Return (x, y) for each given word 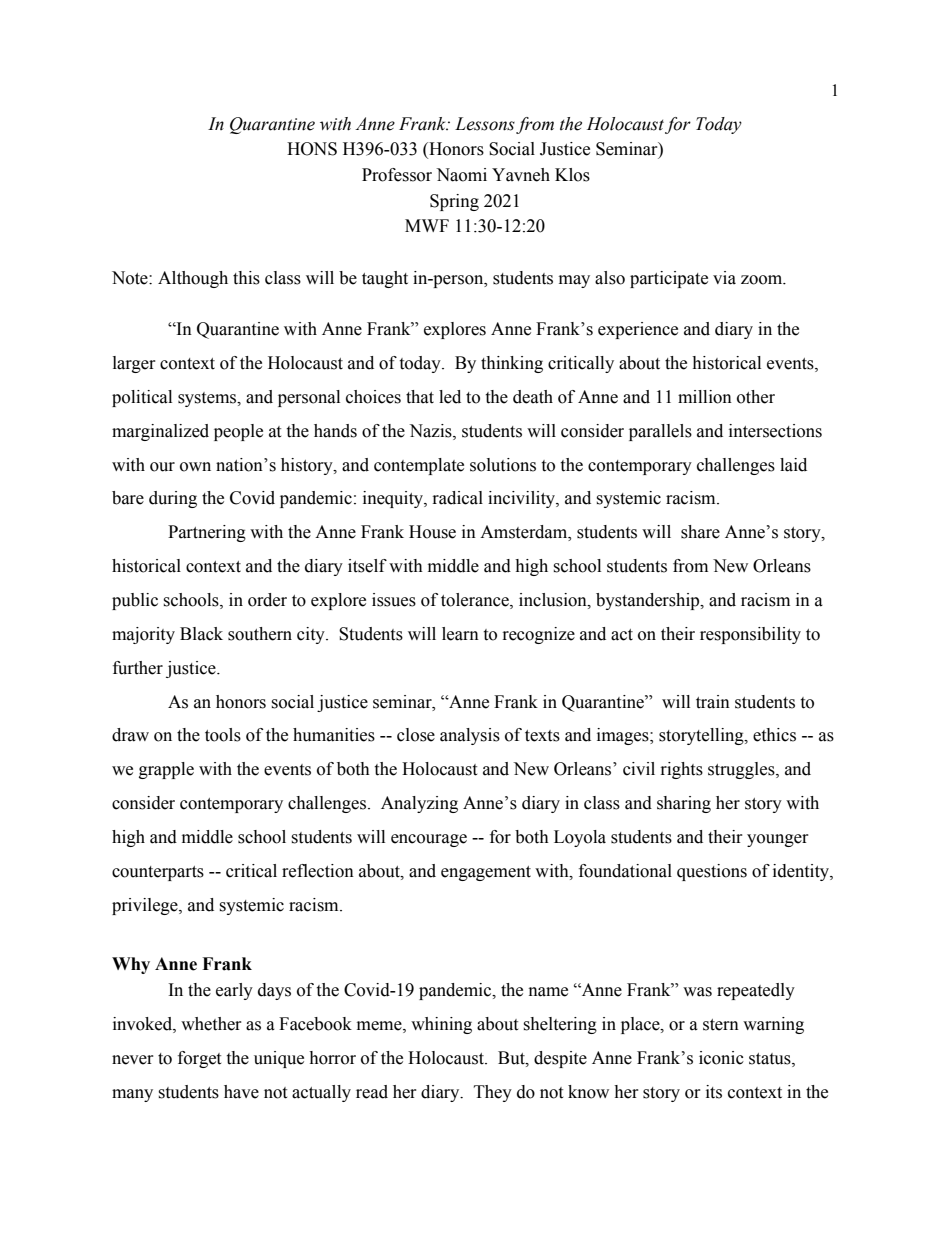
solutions (503, 465)
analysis (470, 736)
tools (223, 735)
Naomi (461, 175)
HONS (312, 149)
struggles (742, 770)
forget (199, 1059)
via (724, 278)
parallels (660, 432)
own (195, 467)
